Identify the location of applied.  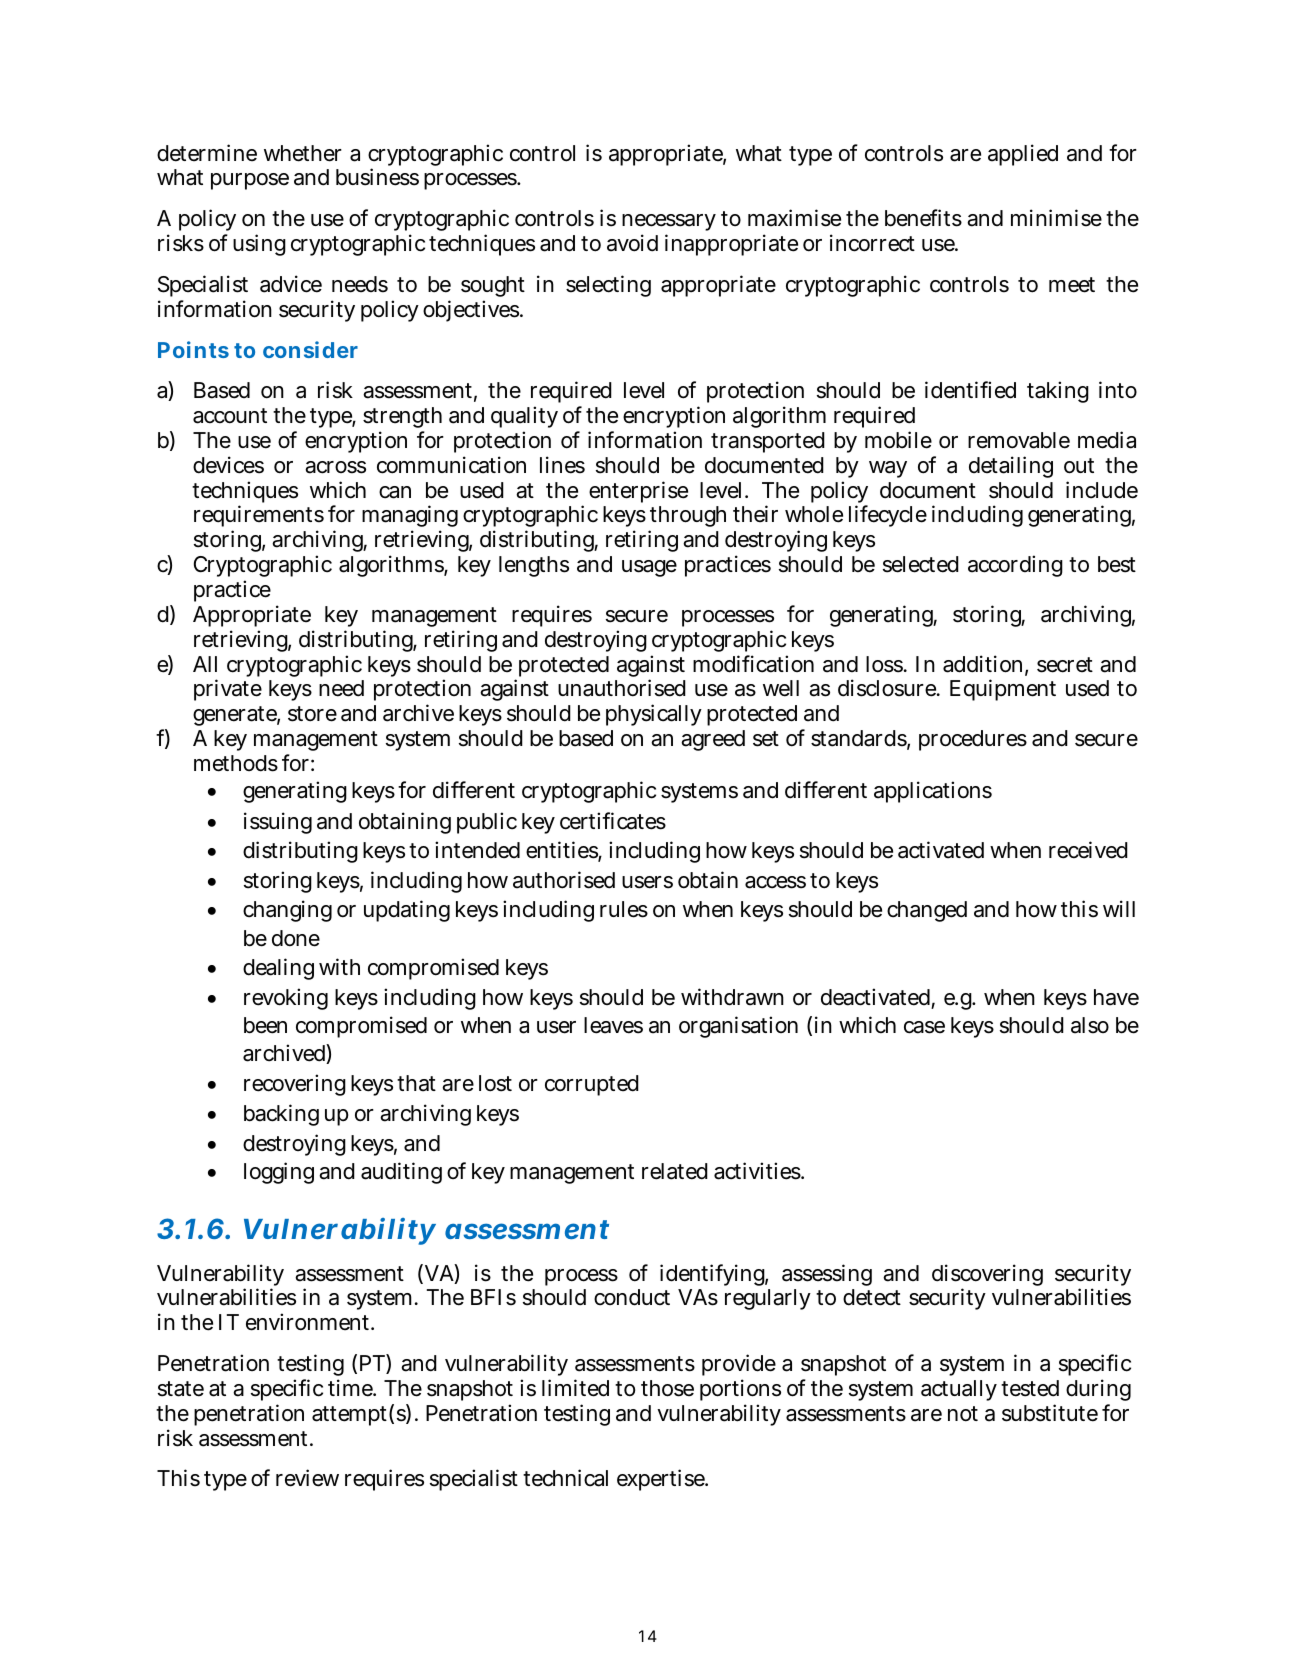
(1023, 155).
